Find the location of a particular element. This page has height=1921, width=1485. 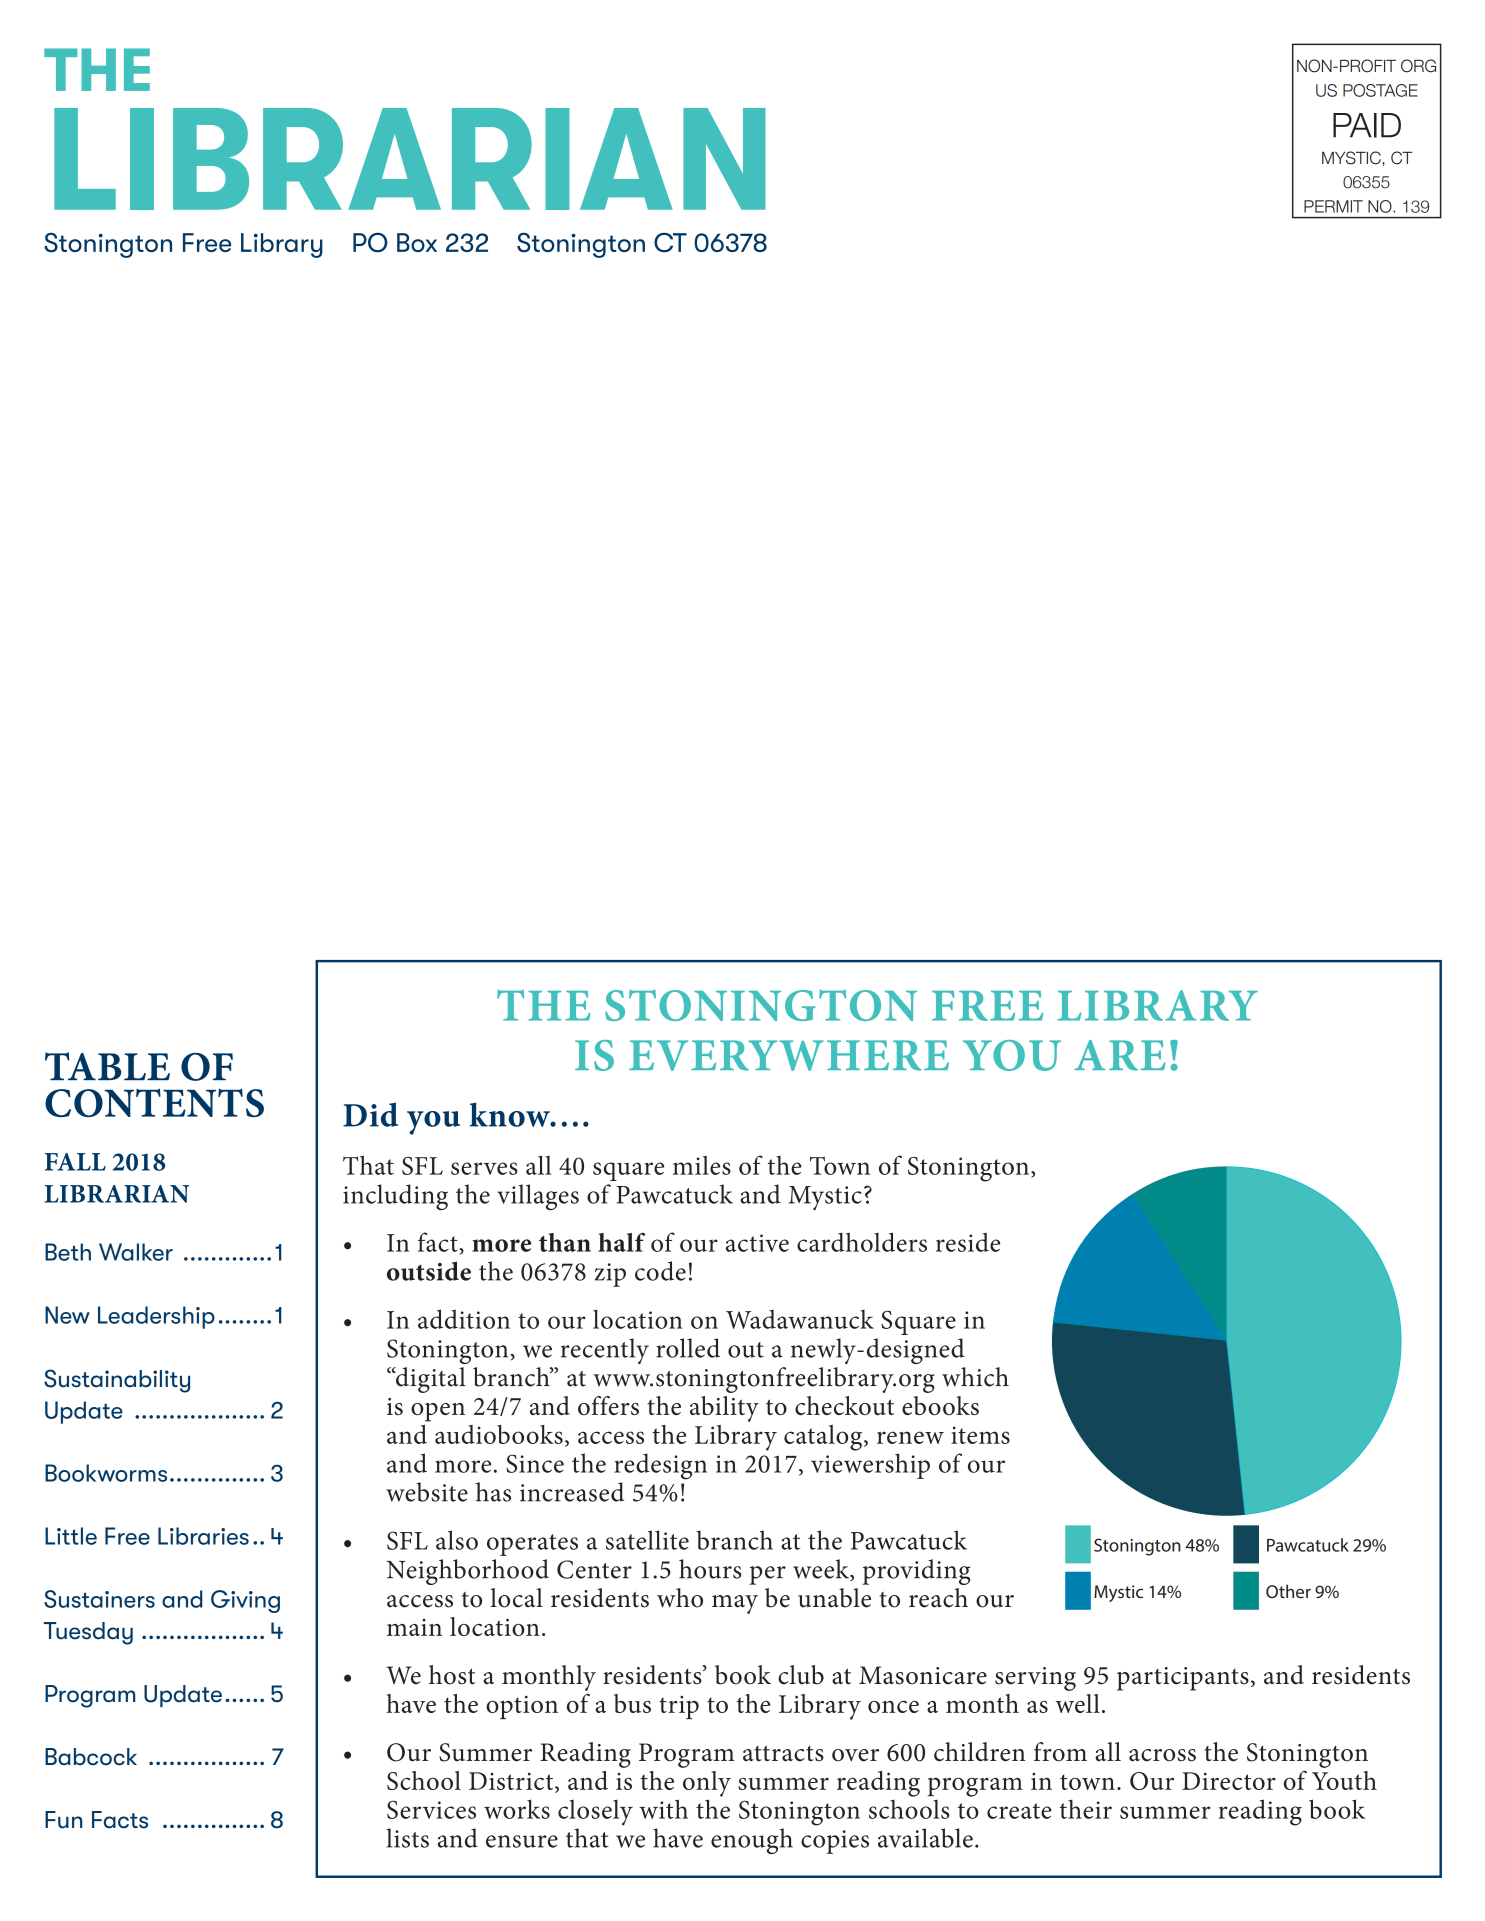

EVERYWHERE is located at coordinates (789, 1055).
